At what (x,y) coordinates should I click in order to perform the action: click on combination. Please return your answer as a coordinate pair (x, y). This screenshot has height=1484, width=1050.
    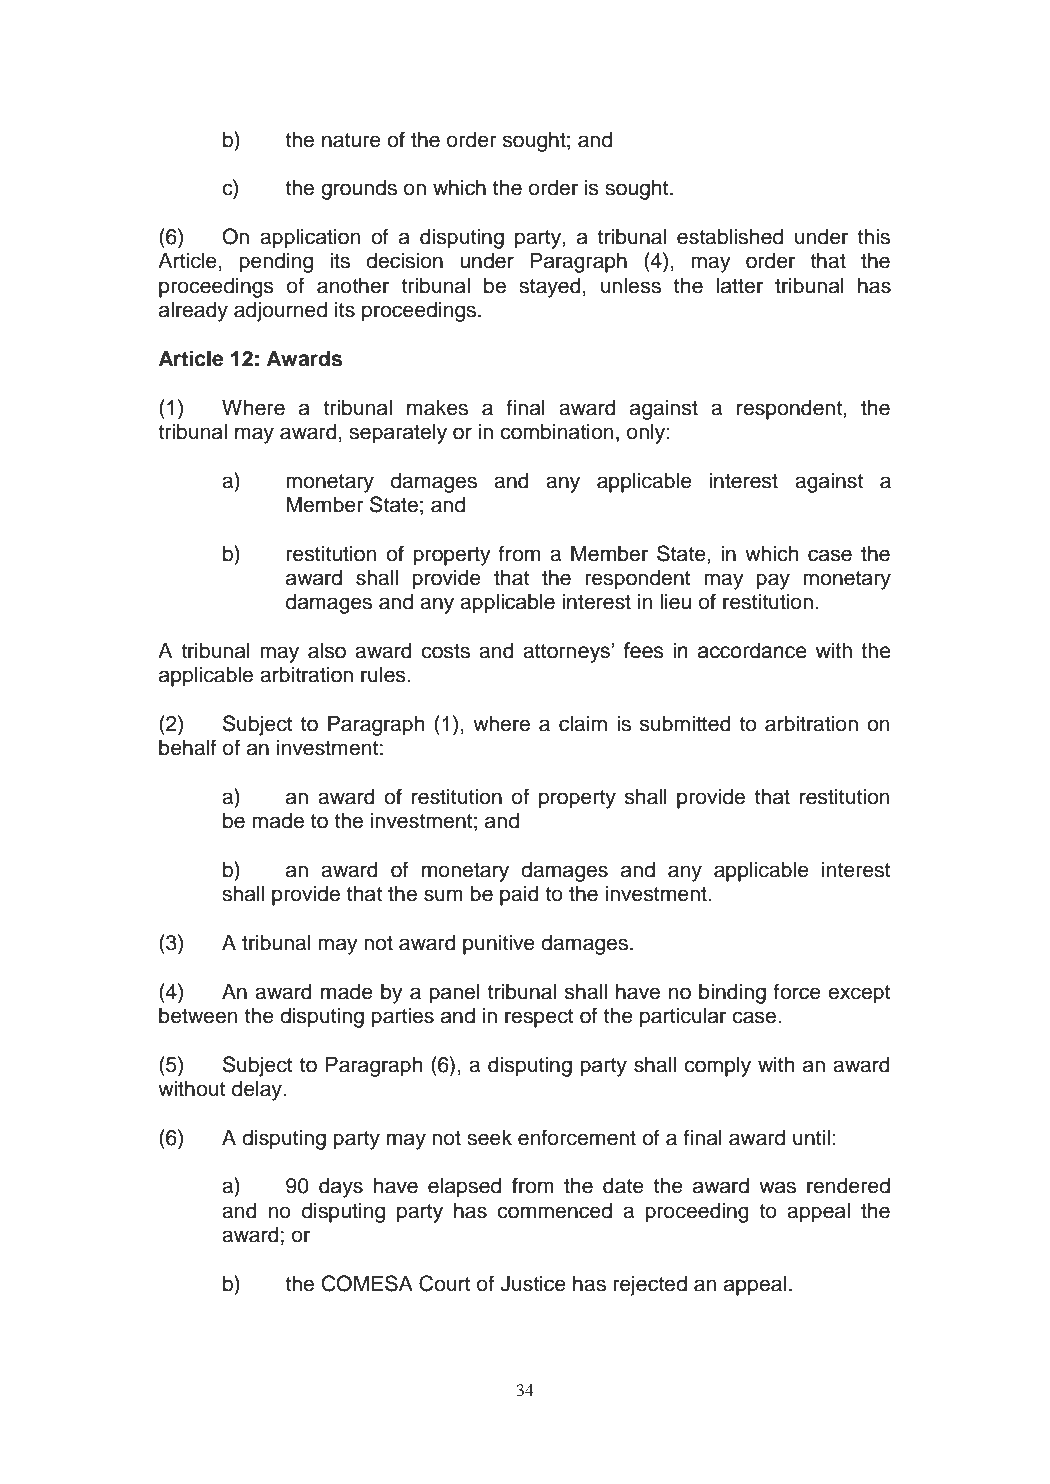
    Looking at the image, I should click on (556, 431).
